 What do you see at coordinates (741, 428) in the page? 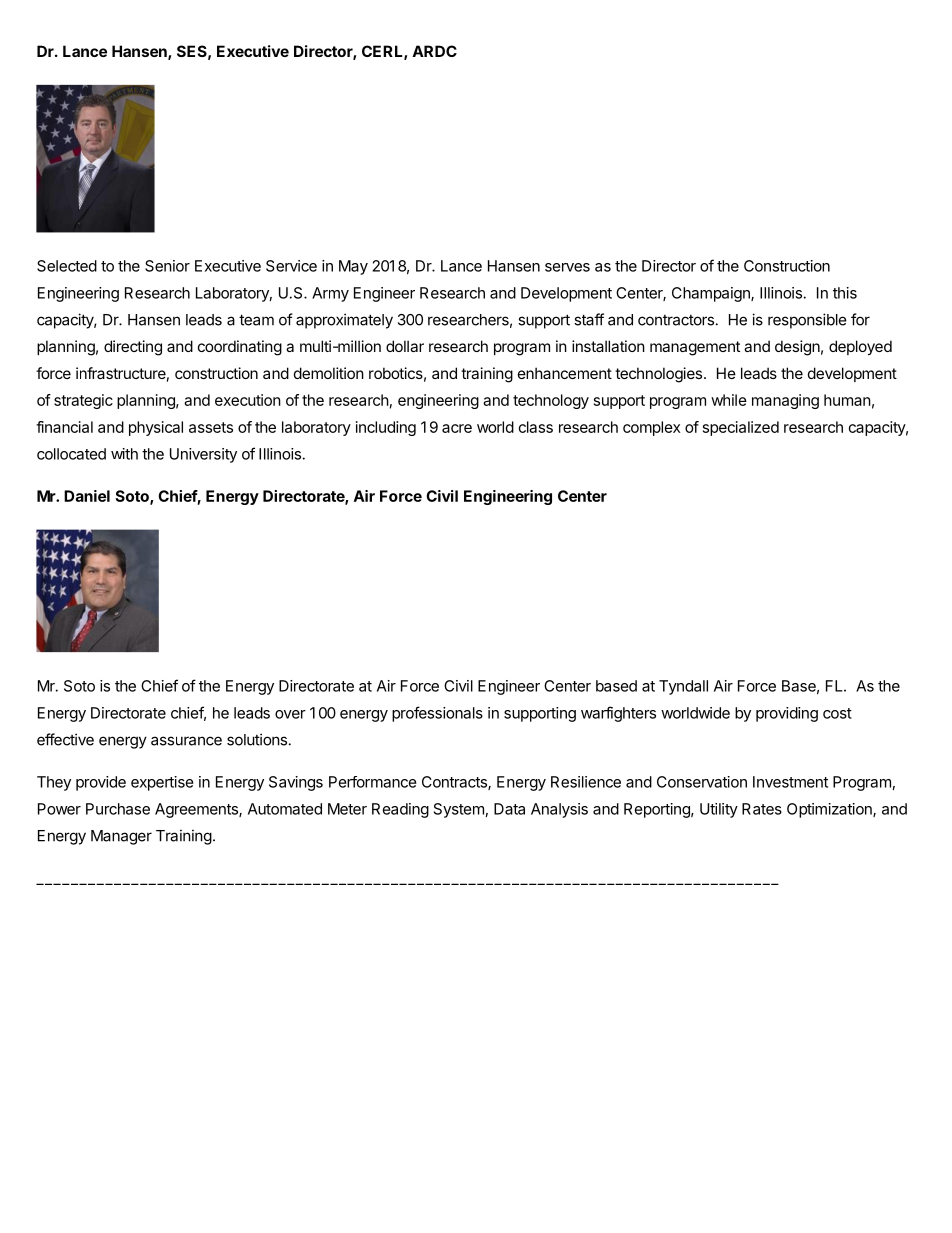
I see `specialized` at bounding box center [741, 428].
